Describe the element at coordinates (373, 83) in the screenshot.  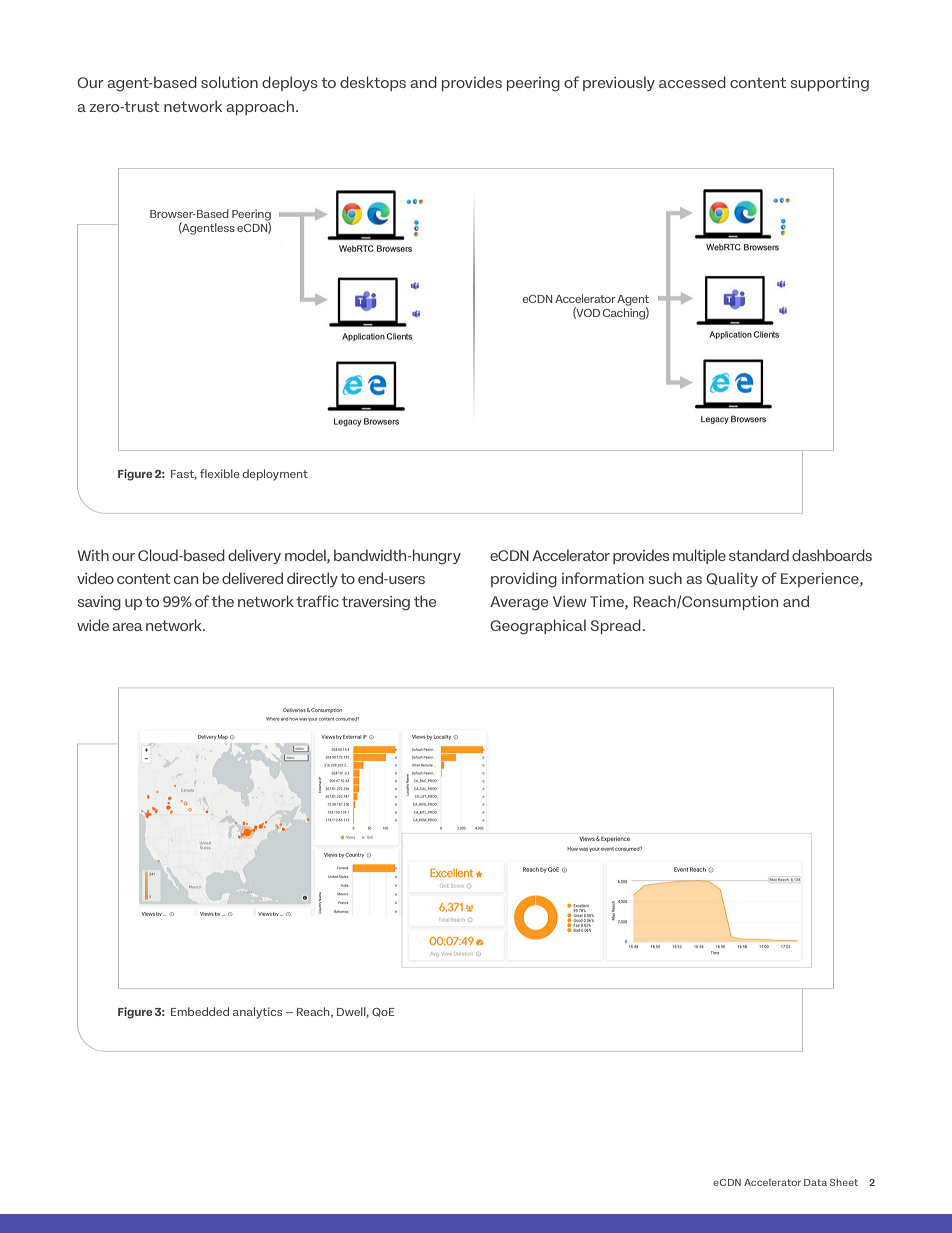
I see `desktops` at that location.
